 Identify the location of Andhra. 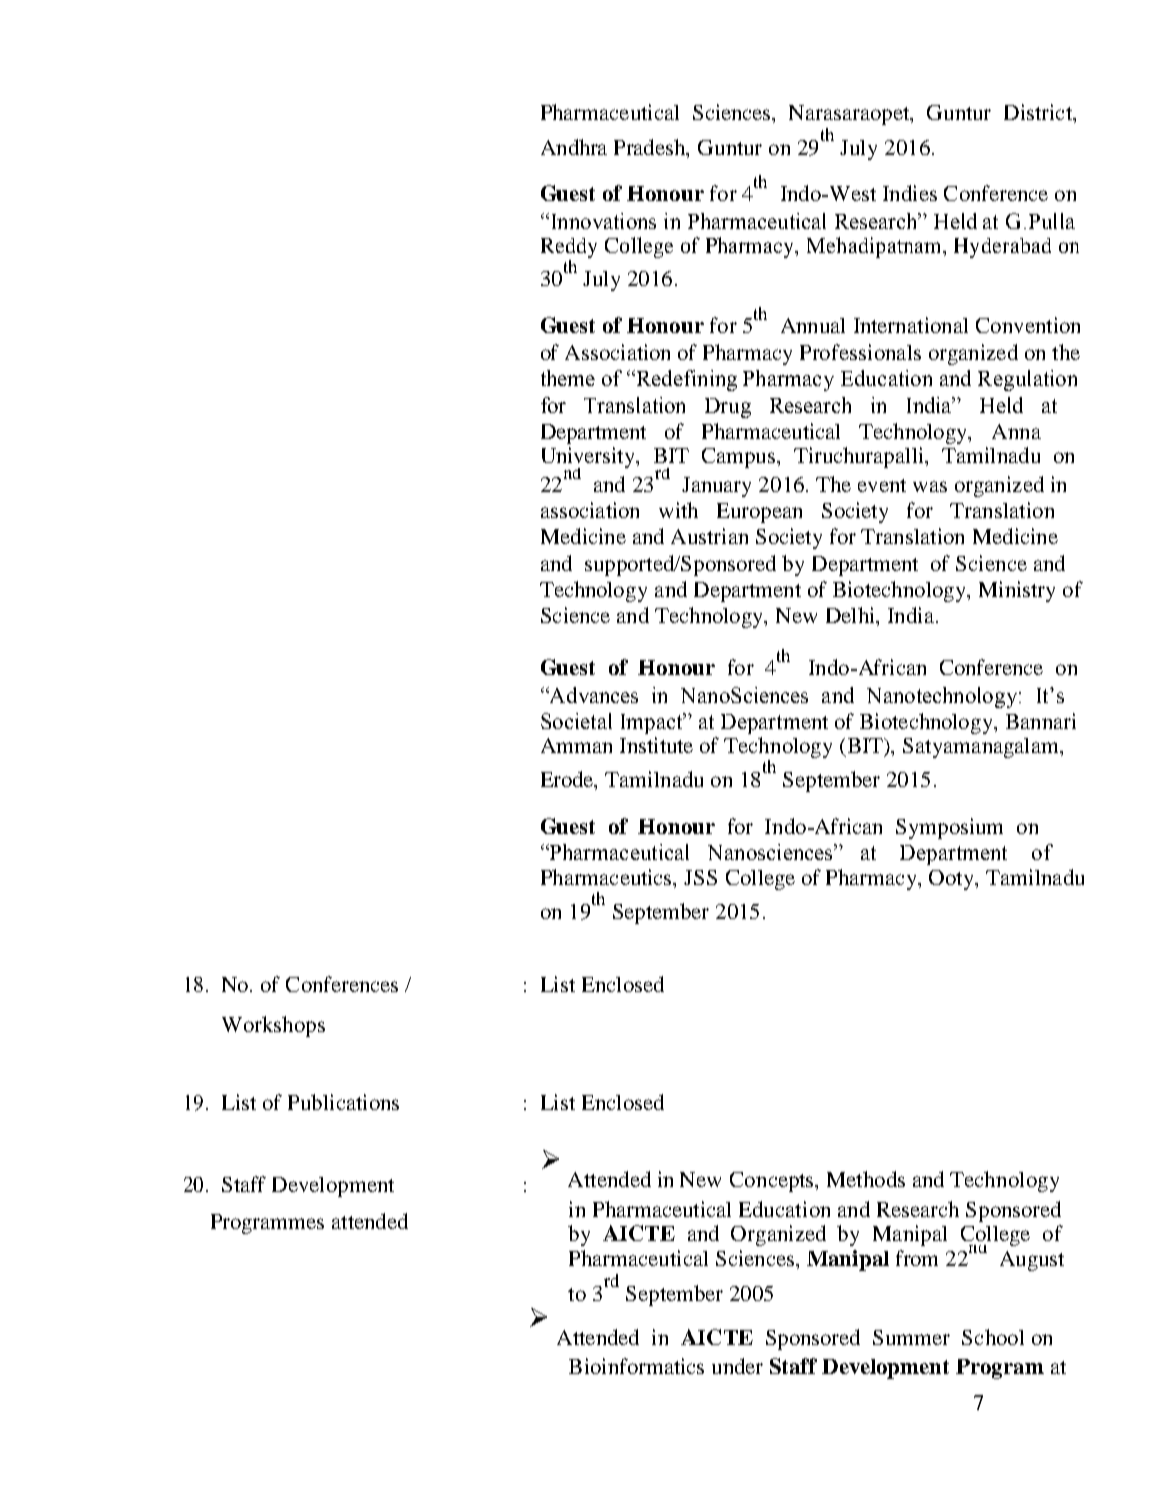
(574, 147).
